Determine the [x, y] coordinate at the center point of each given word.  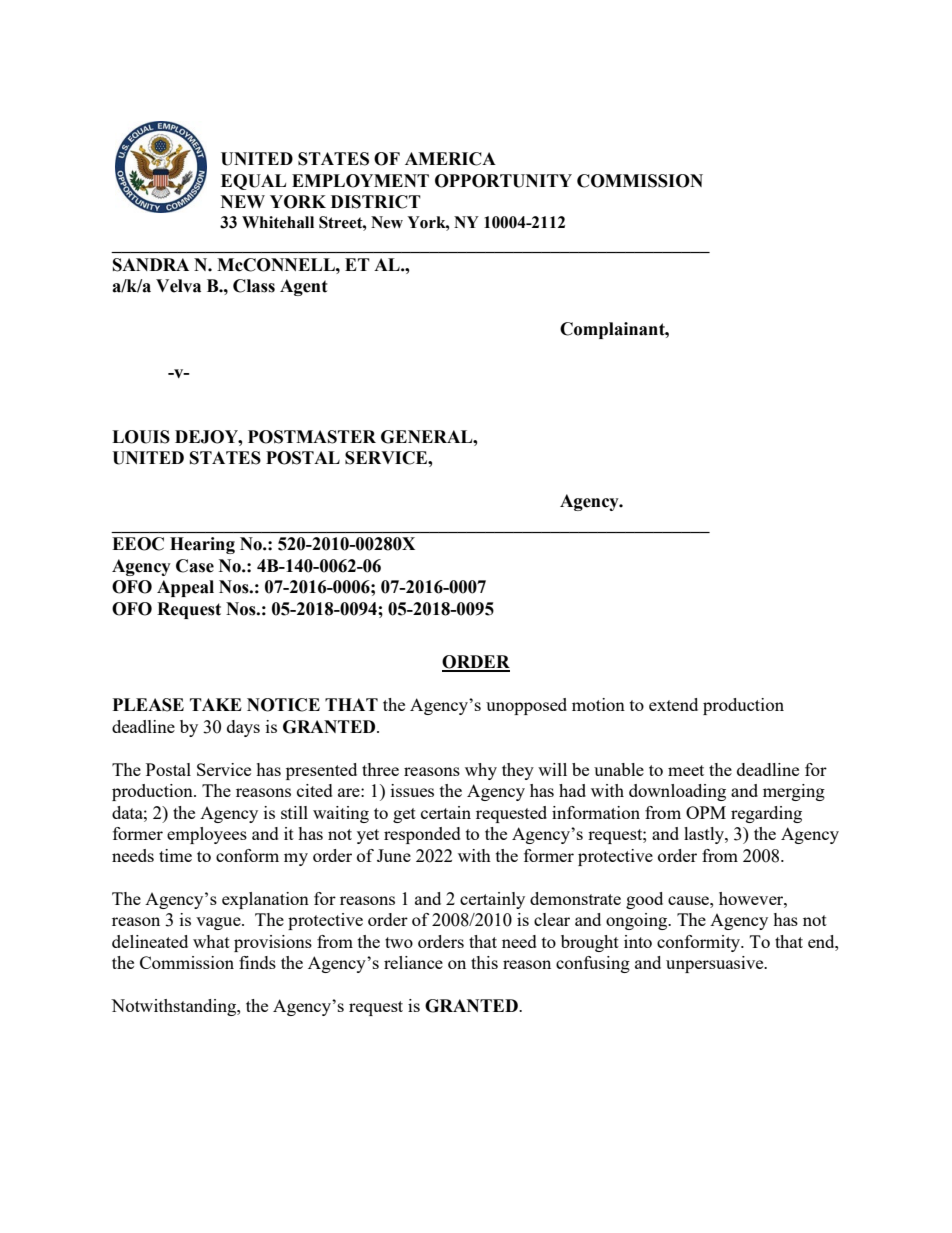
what [211, 941]
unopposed [526, 706]
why [481, 771]
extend [673, 704]
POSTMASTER [312, 437]
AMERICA [450, 159]
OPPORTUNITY [503, 181]
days [243, 728]
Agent [304, 287]
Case [195, 566]
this [484, 962]
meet [686, 770]
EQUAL [253, 182]
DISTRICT [376, 202]
